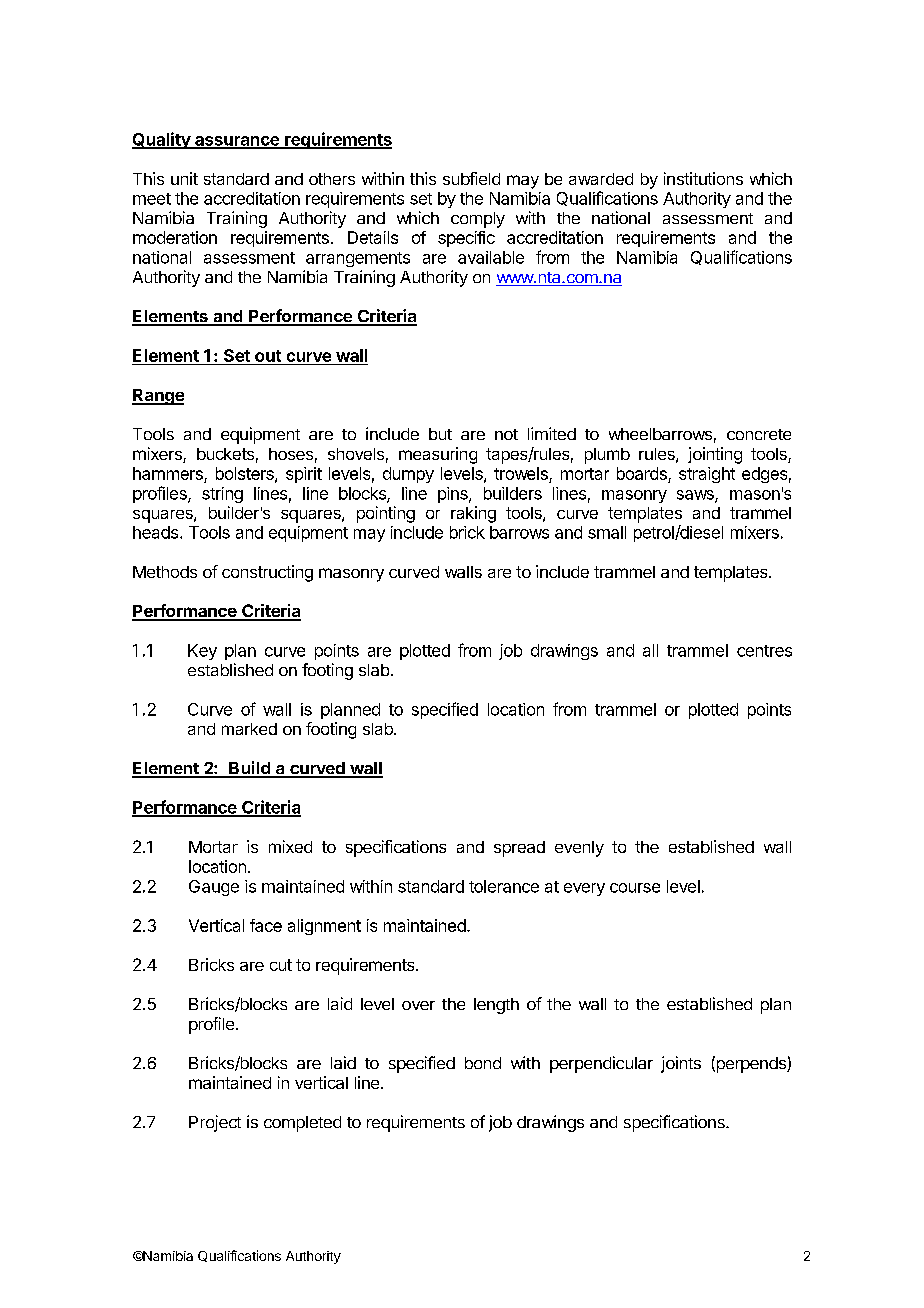  I want to click on subfield, so click(471, 178).
